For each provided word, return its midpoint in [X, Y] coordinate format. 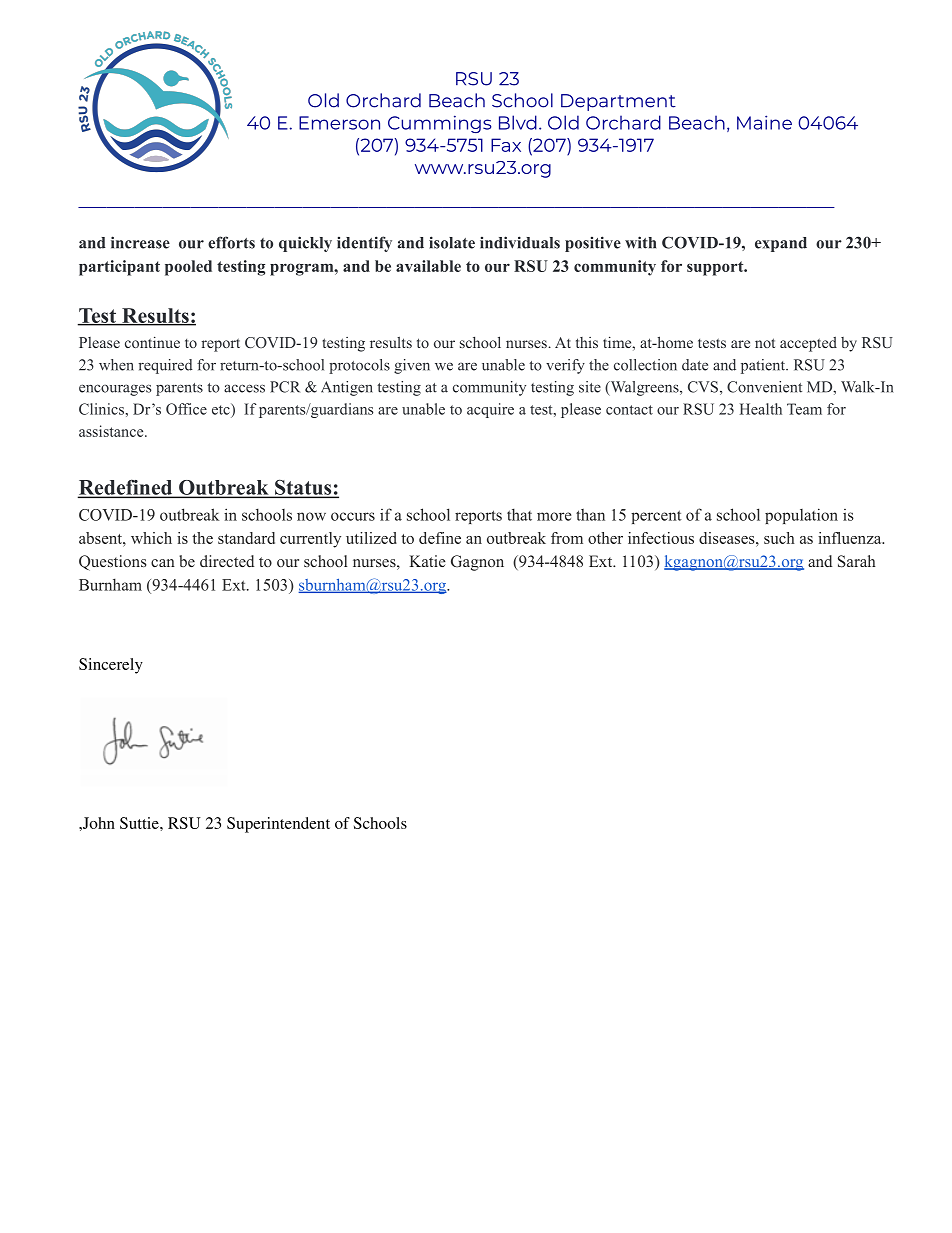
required [166, 366]
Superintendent [278, 825]
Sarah [857, 561]
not [765, 343]
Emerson [339, 123]
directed [227, 561]
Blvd [518, 122]
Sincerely [111, 666]
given [412, 366]
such [779, 538]
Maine [764, 122]
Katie [427, 561]
